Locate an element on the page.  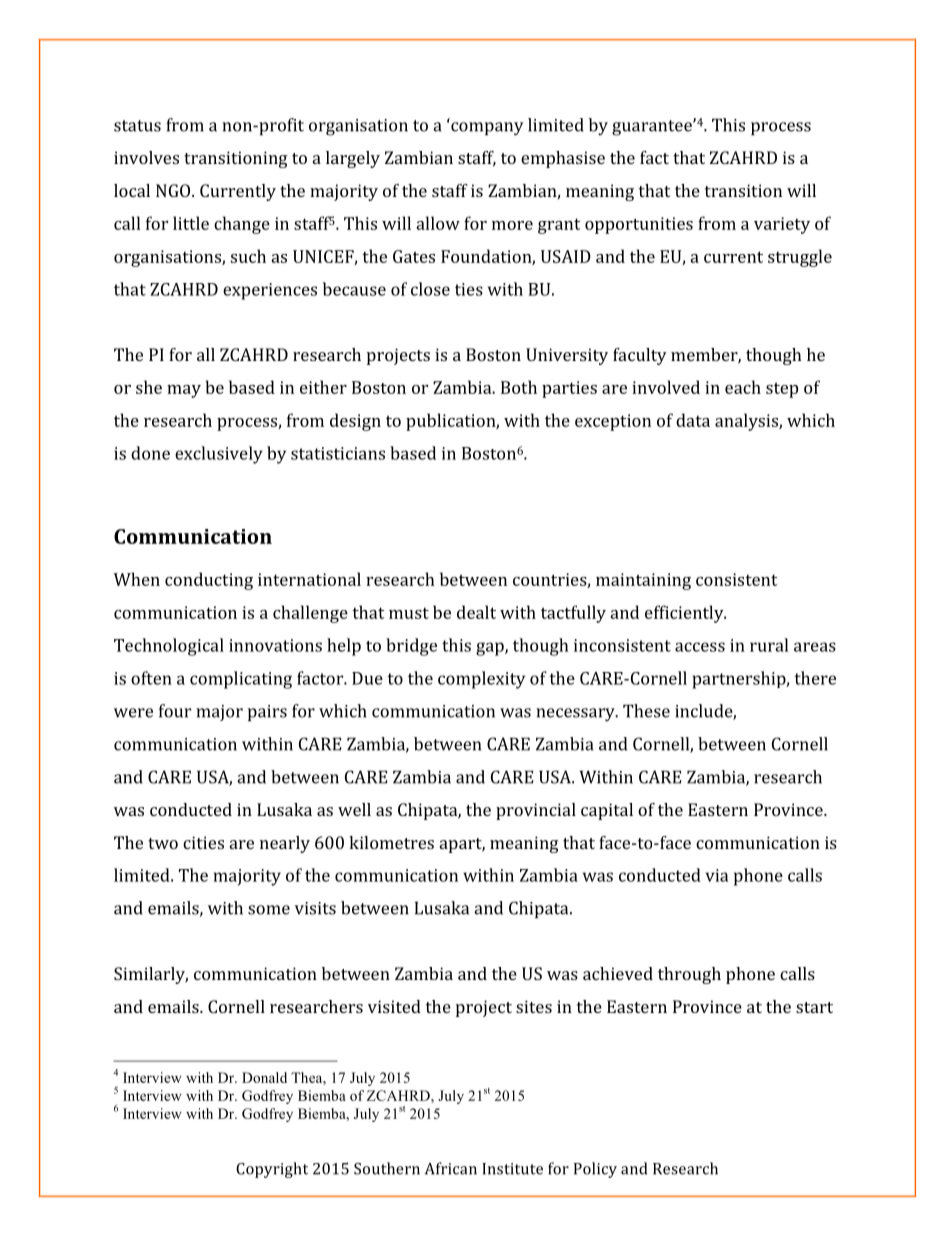
Copyright is located at coordinates (272, 1170).
